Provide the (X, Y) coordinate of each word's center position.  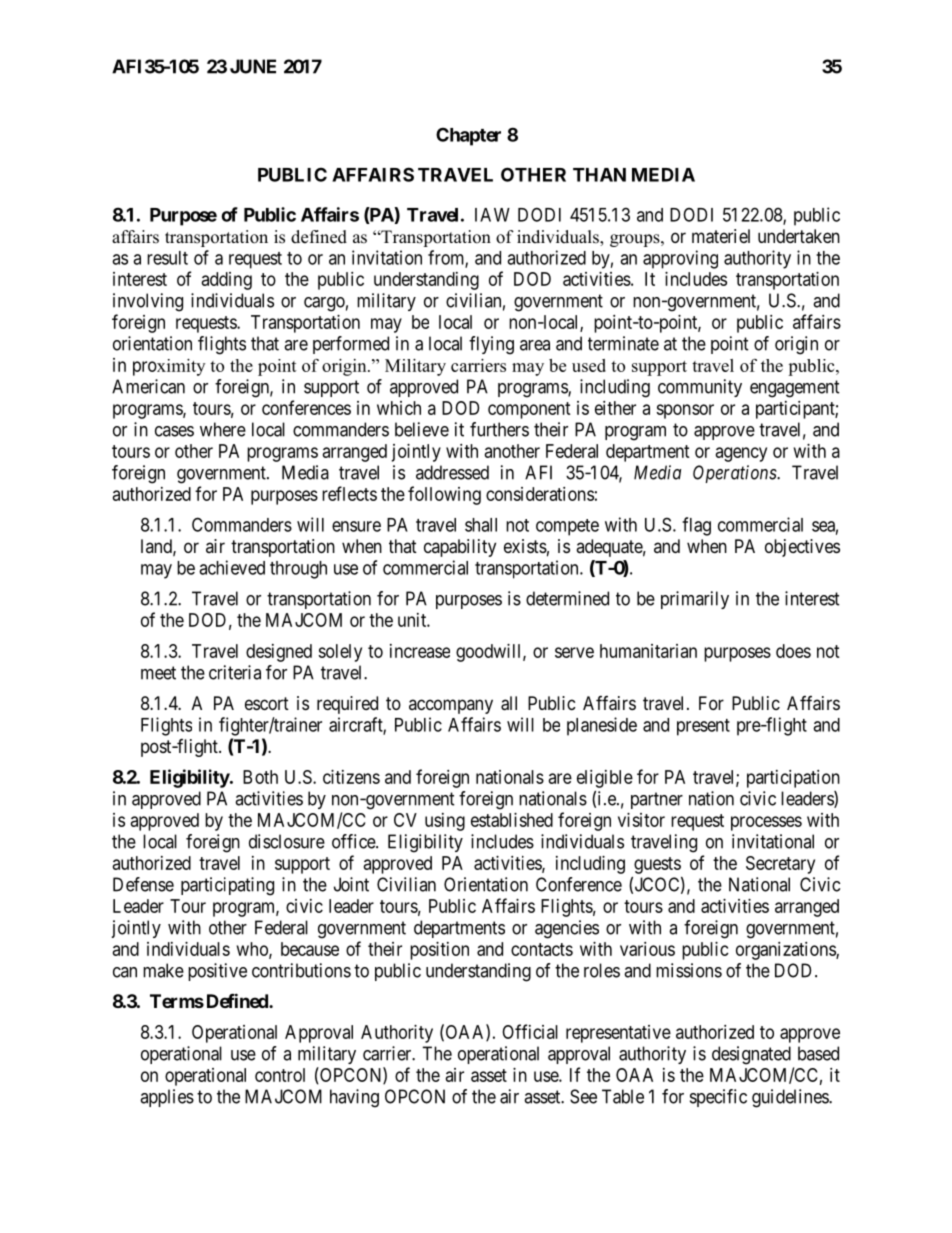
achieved (232, 567)
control (280, 1075)
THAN (599, 175)
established (512, 820)
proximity (169, 367)
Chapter (468, 136)
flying (491, 345)
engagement (795, 389)
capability (460, 548)
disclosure (287, 841)
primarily (695, 600)
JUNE (253, 66)
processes (766, 823)
